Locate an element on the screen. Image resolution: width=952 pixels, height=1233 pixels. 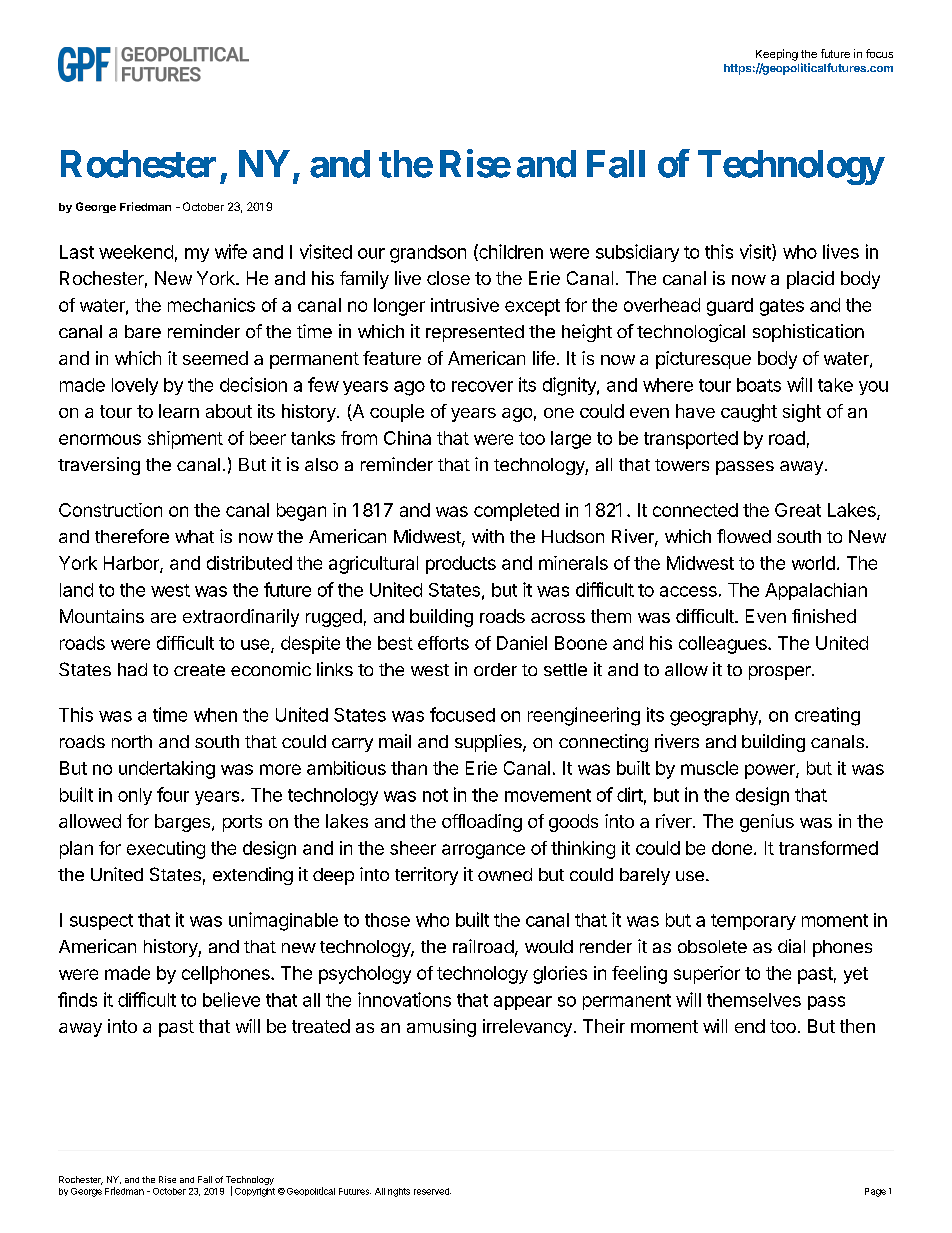
owned is located at coordinates (505, 874).
